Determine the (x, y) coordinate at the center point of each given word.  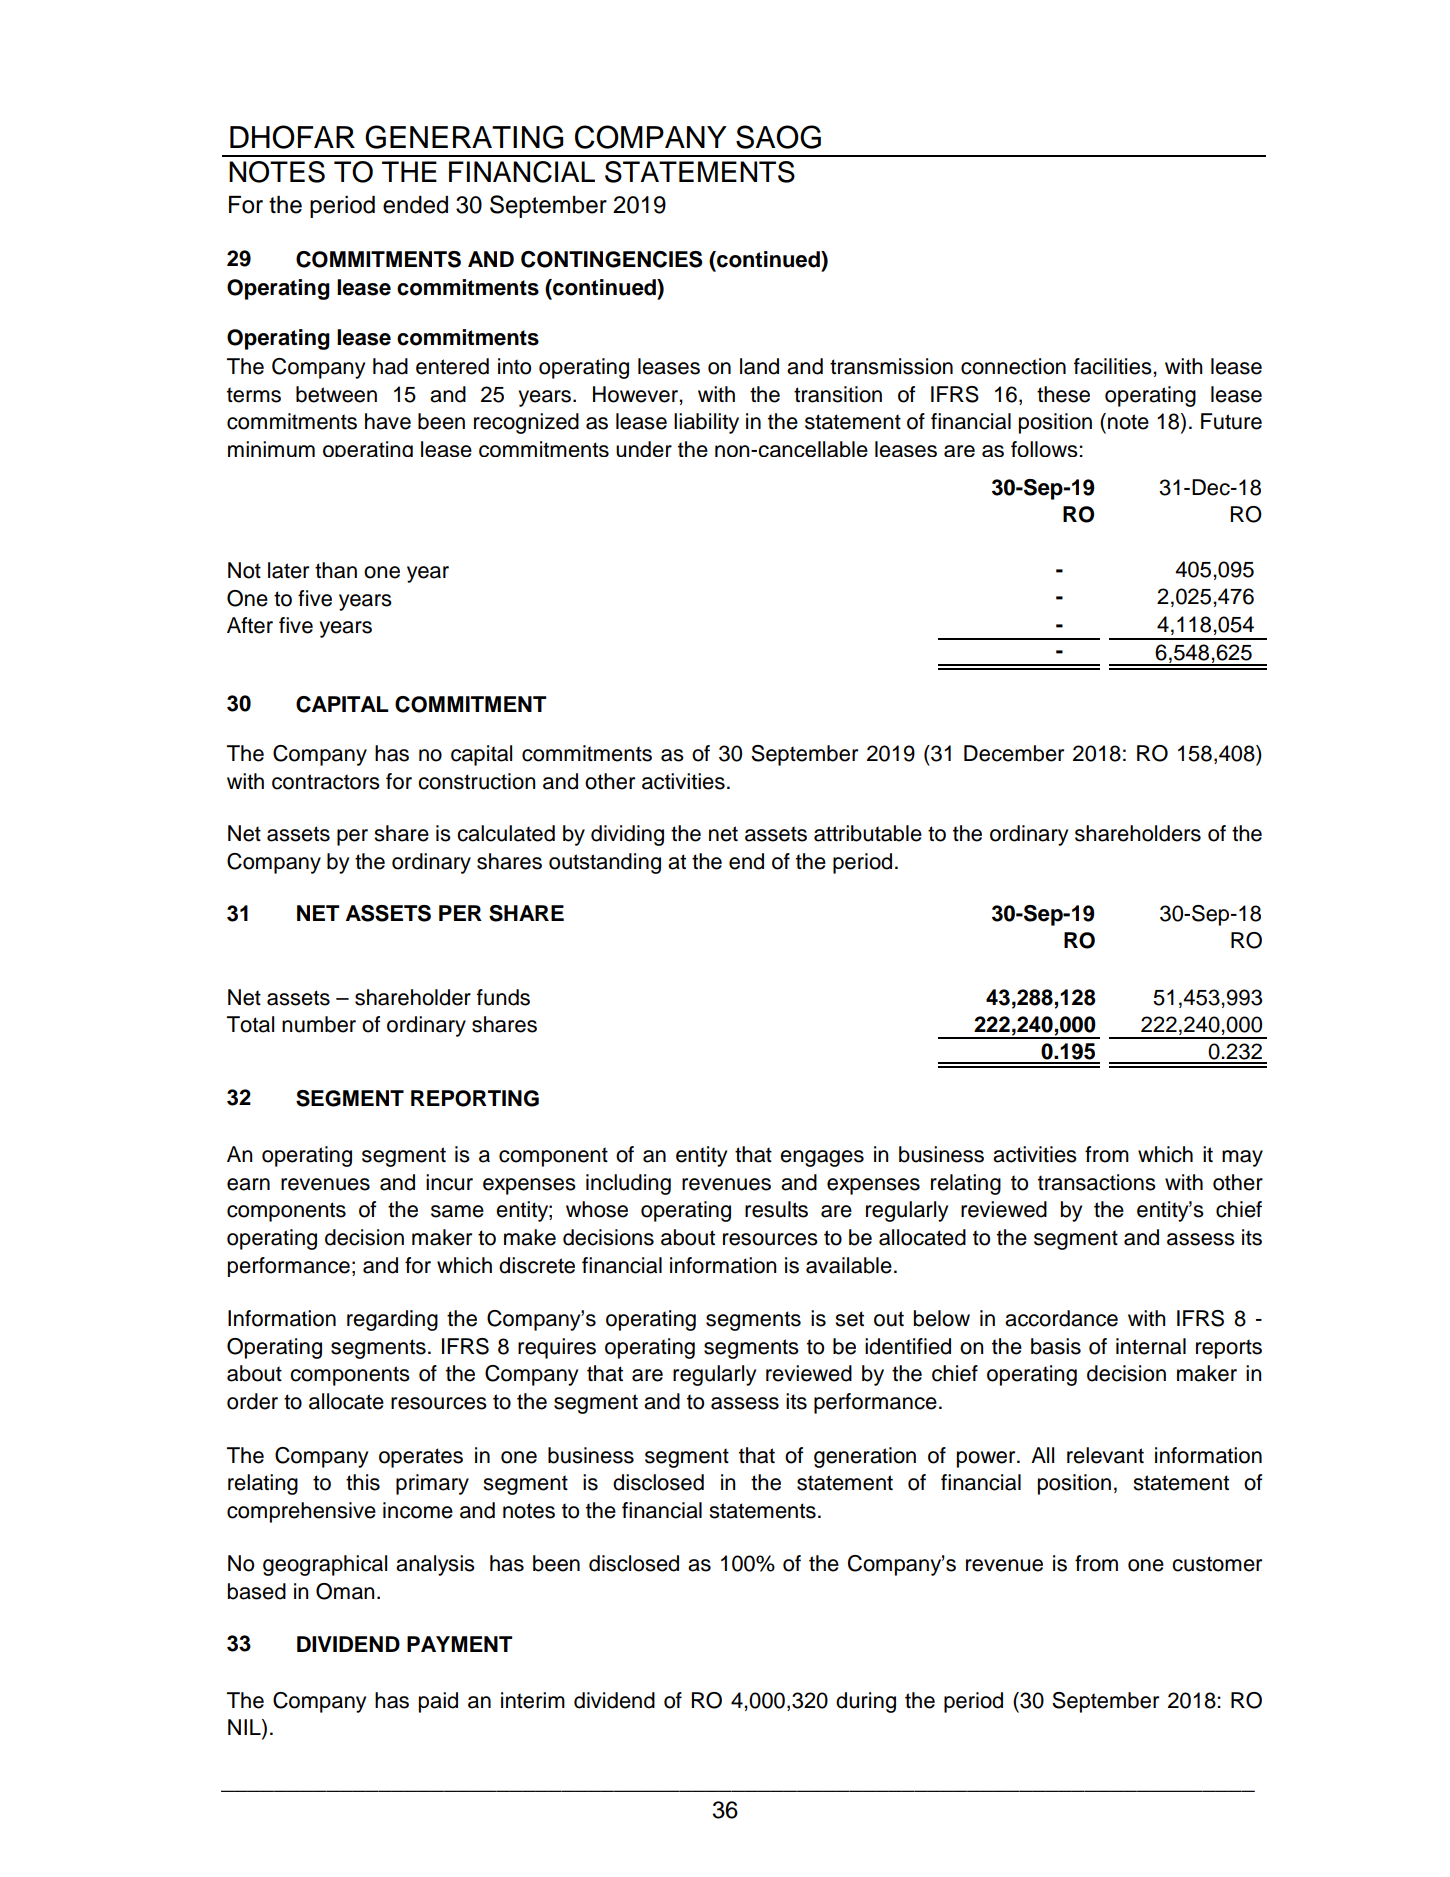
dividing (627, 835)
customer (1217, 1564)
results (776, 1209)
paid (438, 1702)
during (866, 1702)
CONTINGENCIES (611, 259)
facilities (1114, 366)
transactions (1097, 1182)
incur (449, 1182)
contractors (326, 782)
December (1014, 753)
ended (415, 205)
